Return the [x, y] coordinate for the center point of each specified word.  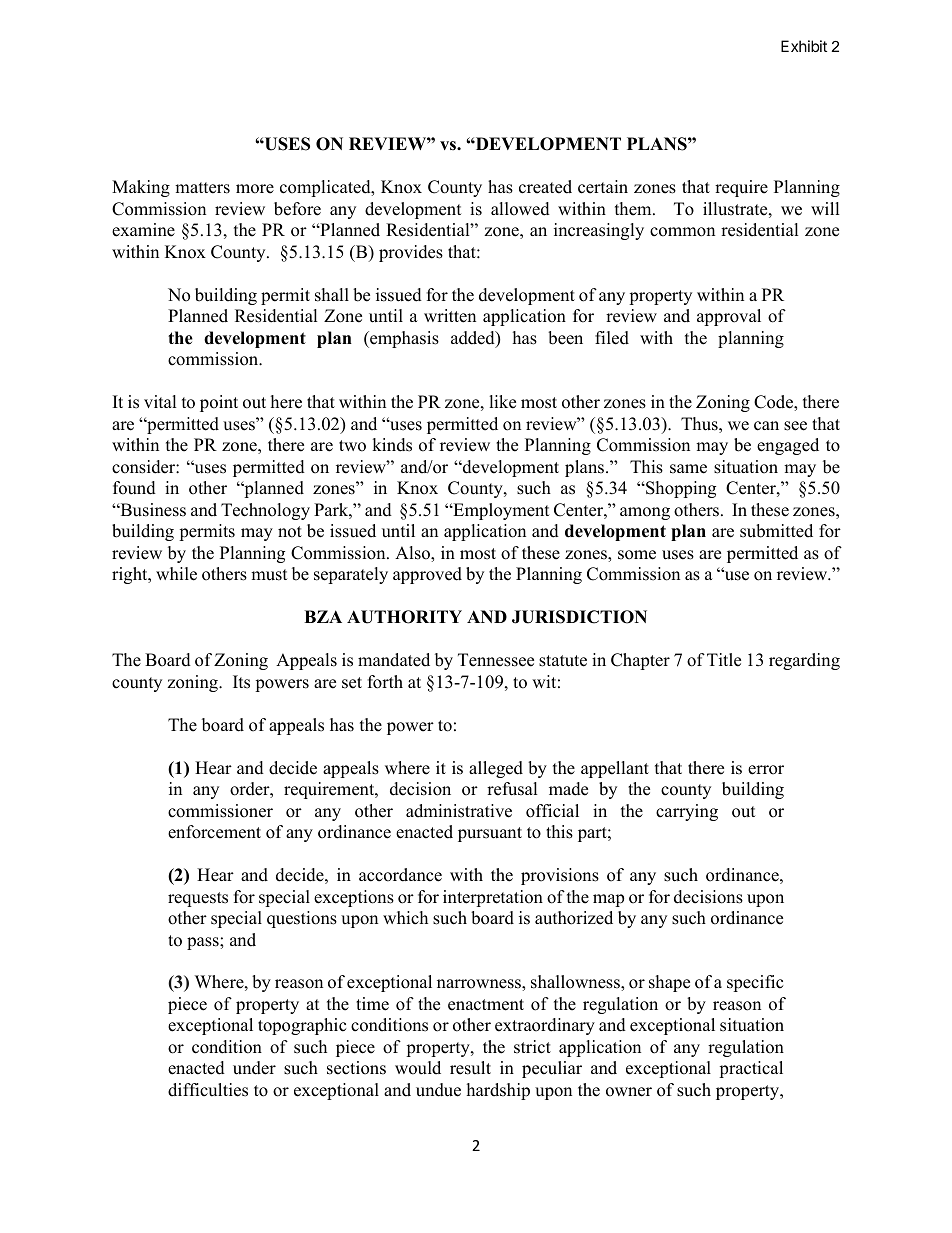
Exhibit [804, 46]
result [470, 1068]
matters [202, 188]
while [176, 574]
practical [751, 1069]
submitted [776, 531]
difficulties [208, 1090]
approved [427, 575]
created [545, 187]
